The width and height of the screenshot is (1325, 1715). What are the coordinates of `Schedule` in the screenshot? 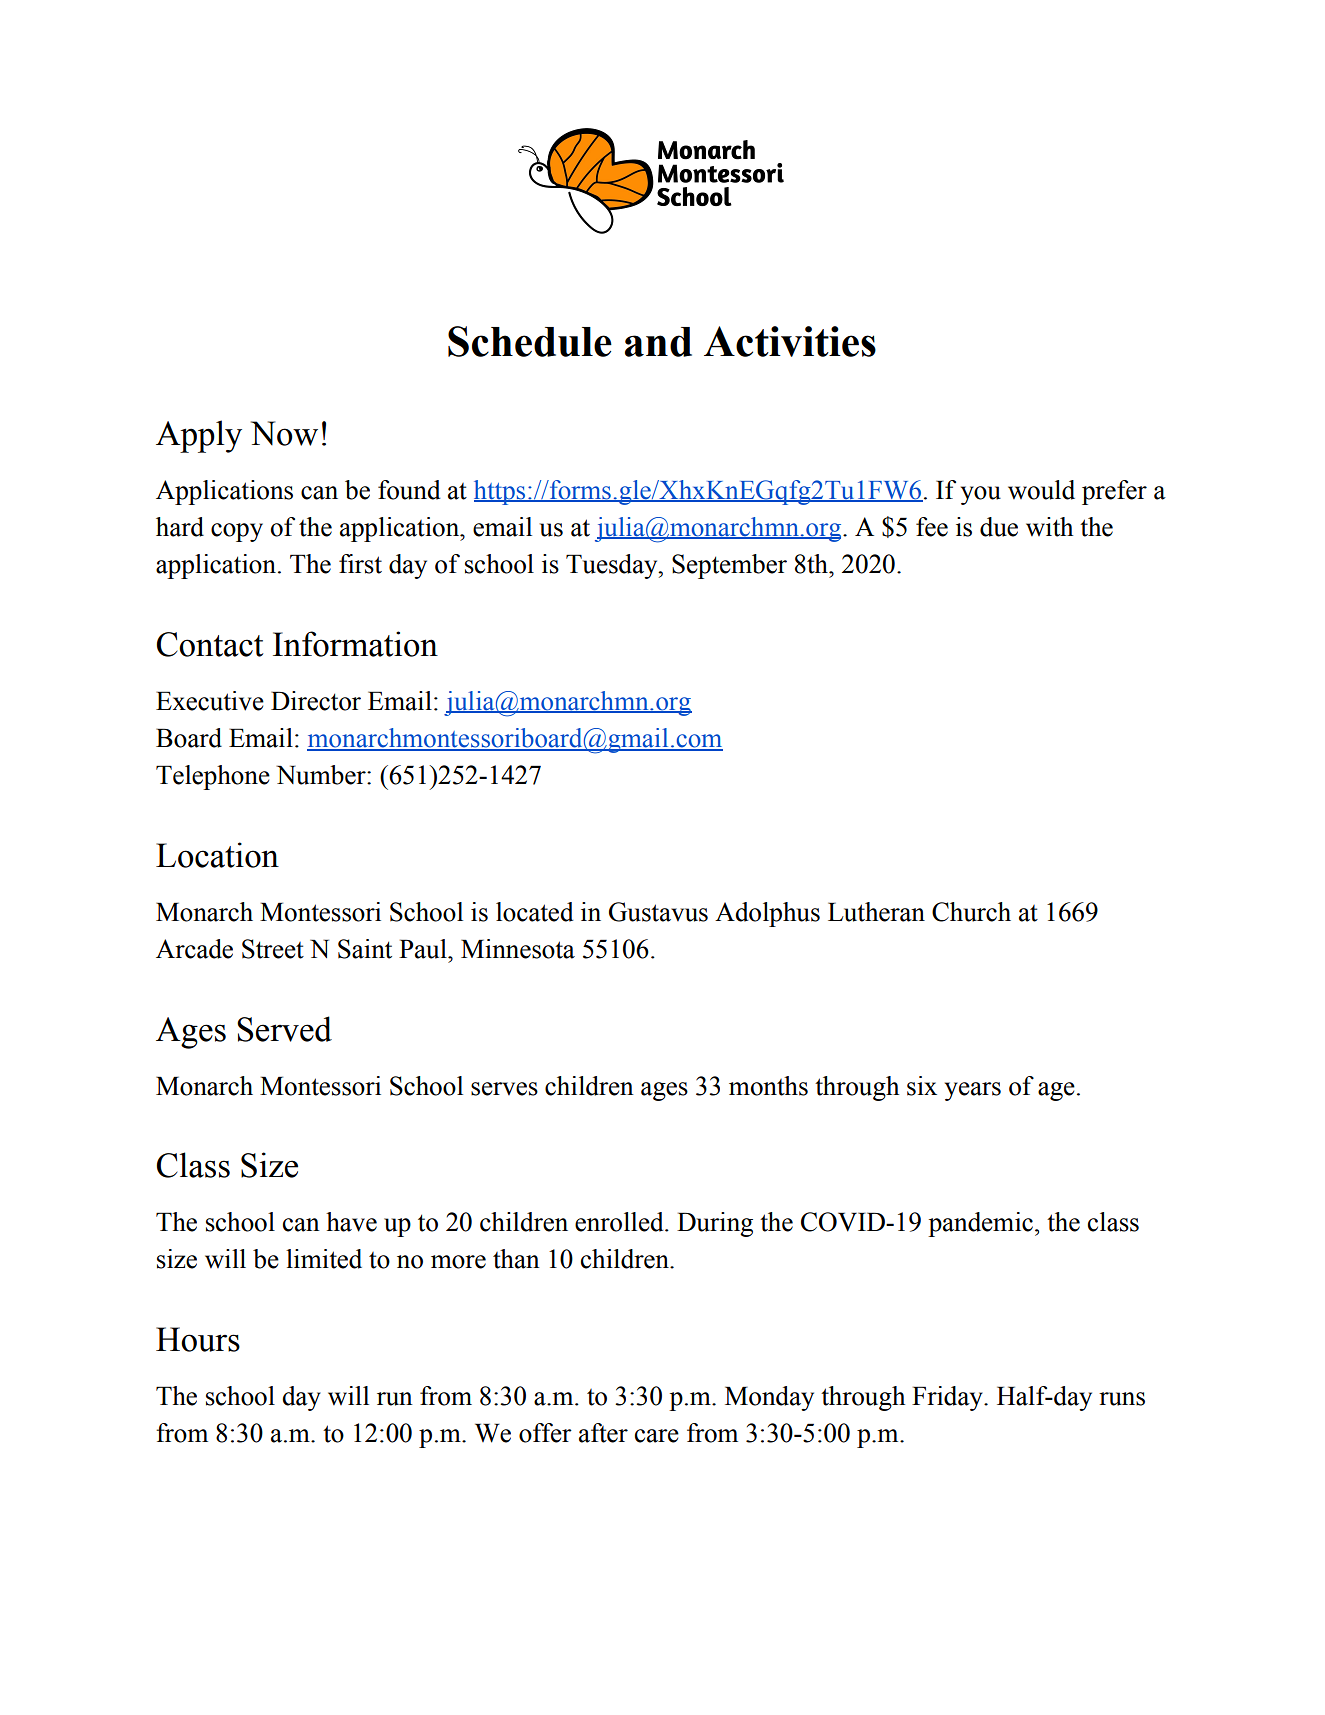 It's located at (530, 341).
